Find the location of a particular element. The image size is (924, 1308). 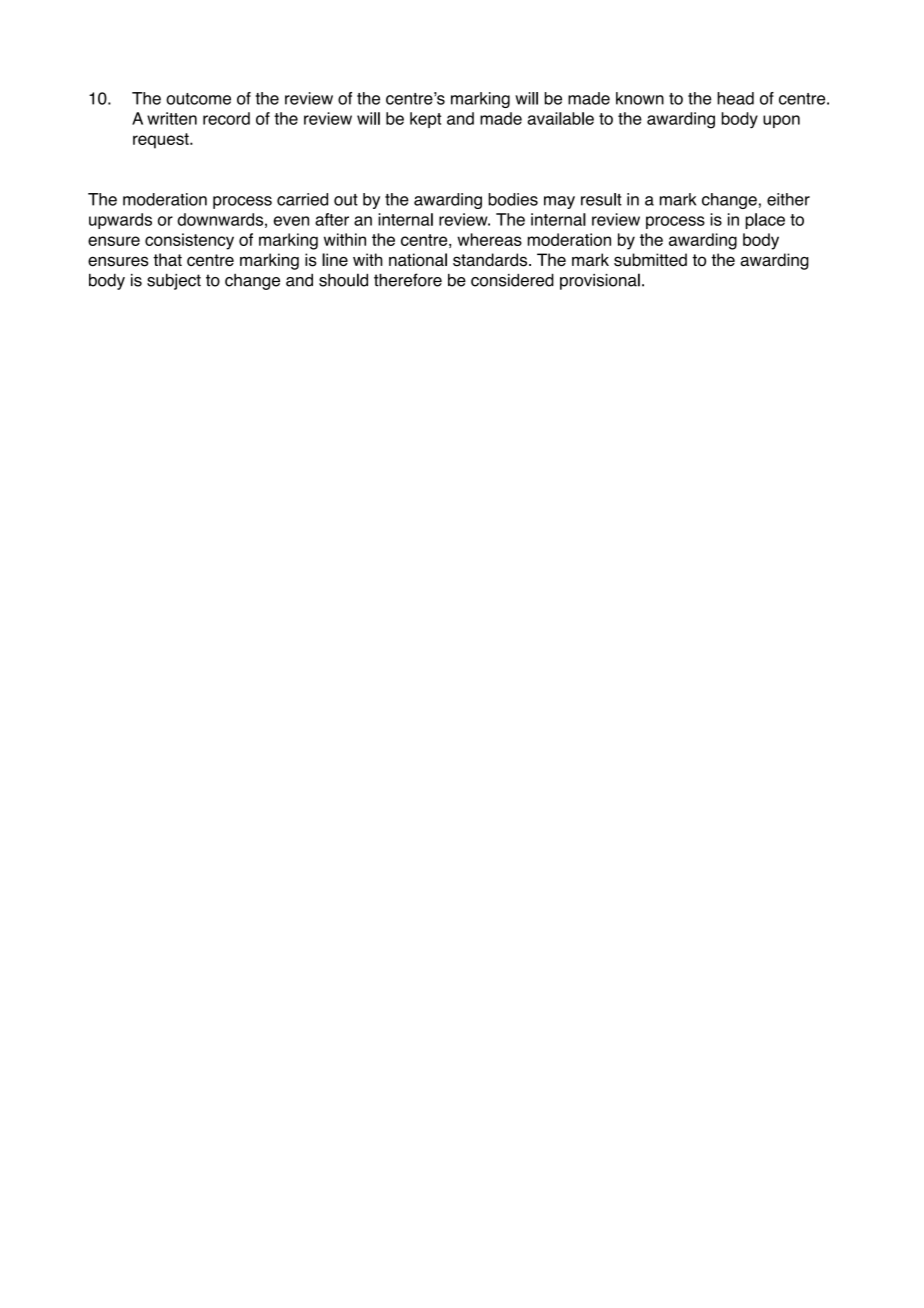

kept is located at coordinates (425, 120).
